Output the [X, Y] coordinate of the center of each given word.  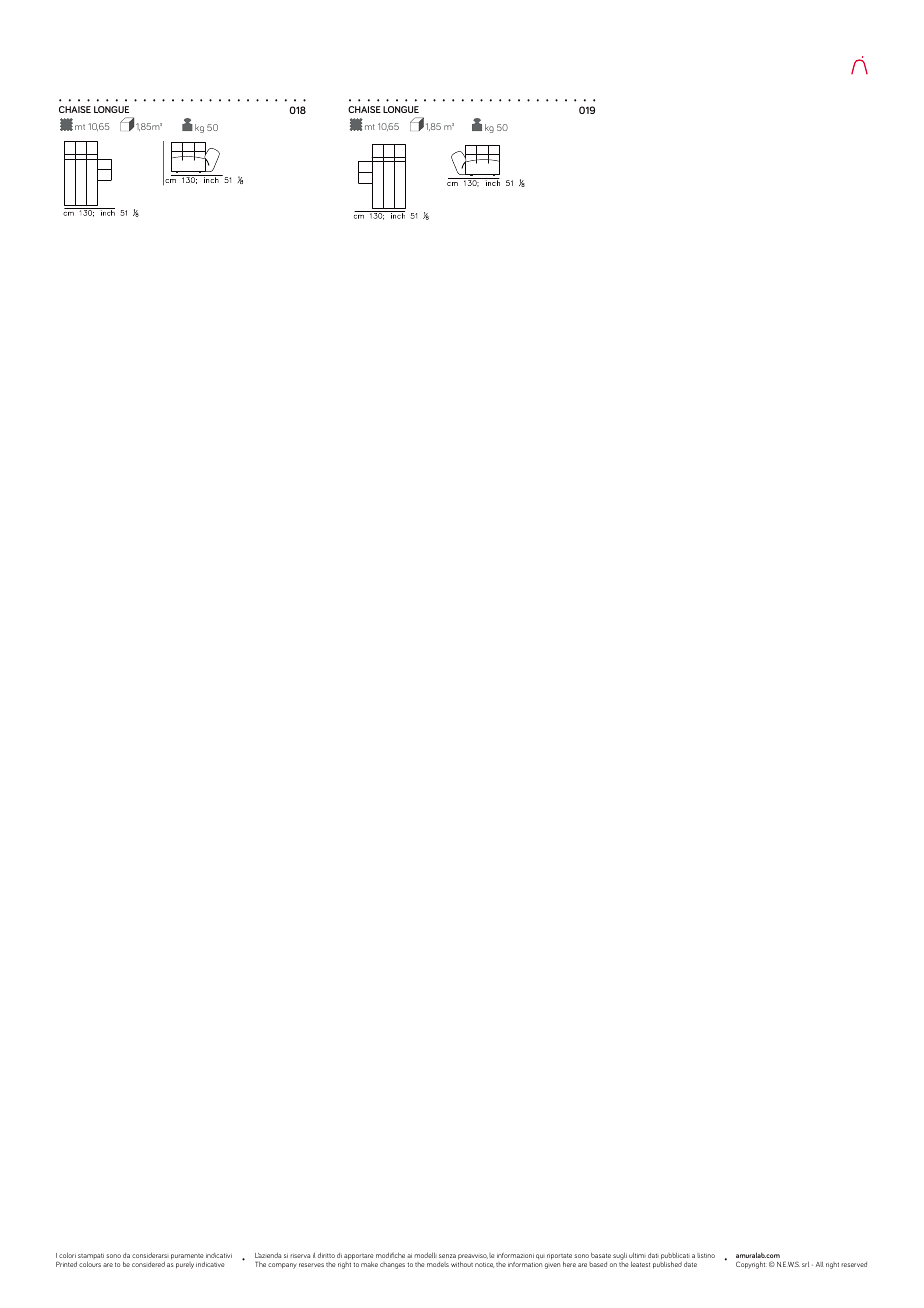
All [820, 1264]
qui [540, 1256]
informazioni [515, 1255]
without [462, 1264]
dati [653, 1255]
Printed [66, 1264]
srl [805, 1264]
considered [148, 1264]
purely [185, 1265]
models [438, 1264]
